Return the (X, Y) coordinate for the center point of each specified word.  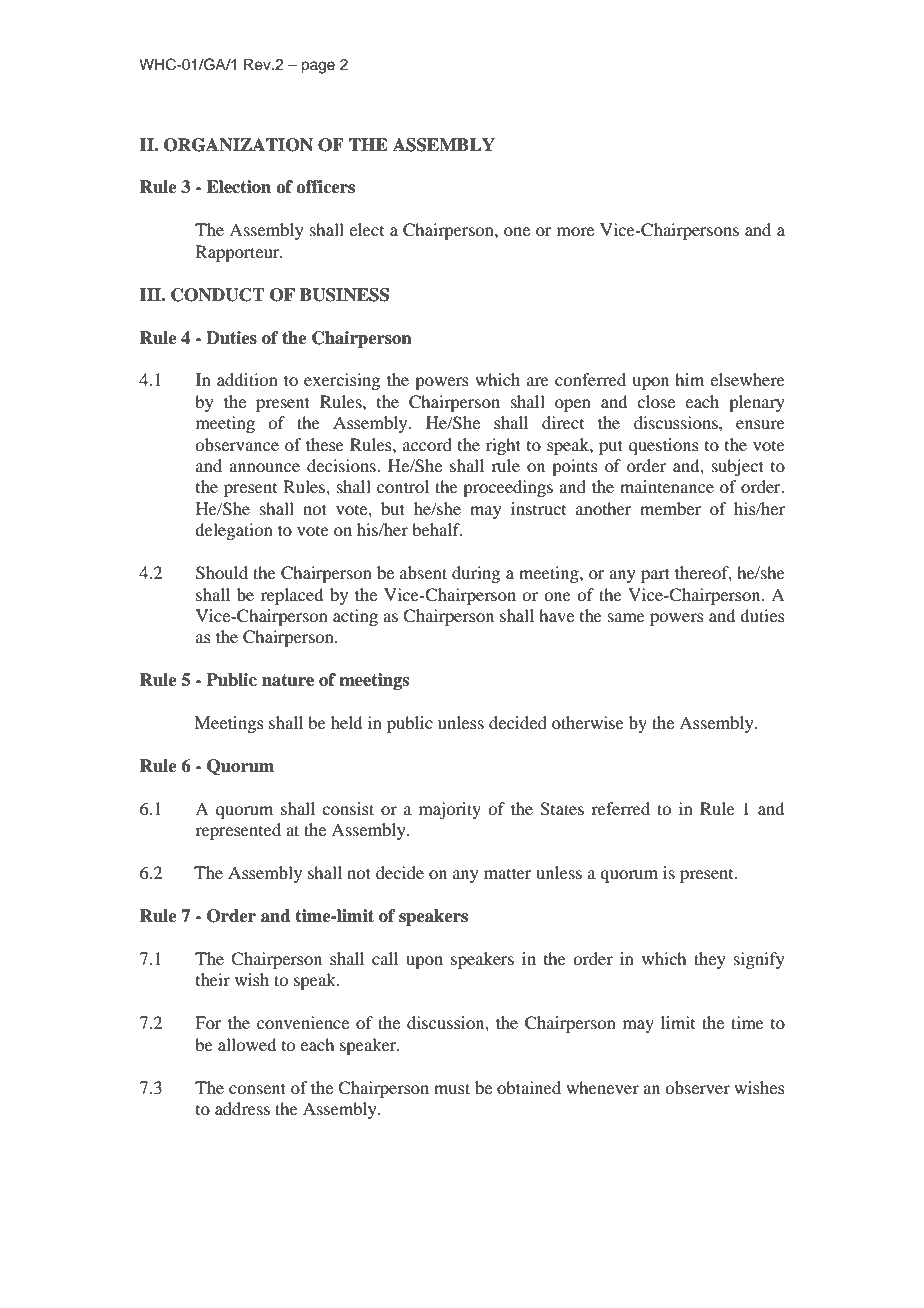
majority (450, 810)
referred (620, 808)
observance (237, 444)
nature (288, 680)
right (503, 446)
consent (257, 1088)
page (318, 67)
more (575, 231)
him (689, 379)
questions (664, 446)
